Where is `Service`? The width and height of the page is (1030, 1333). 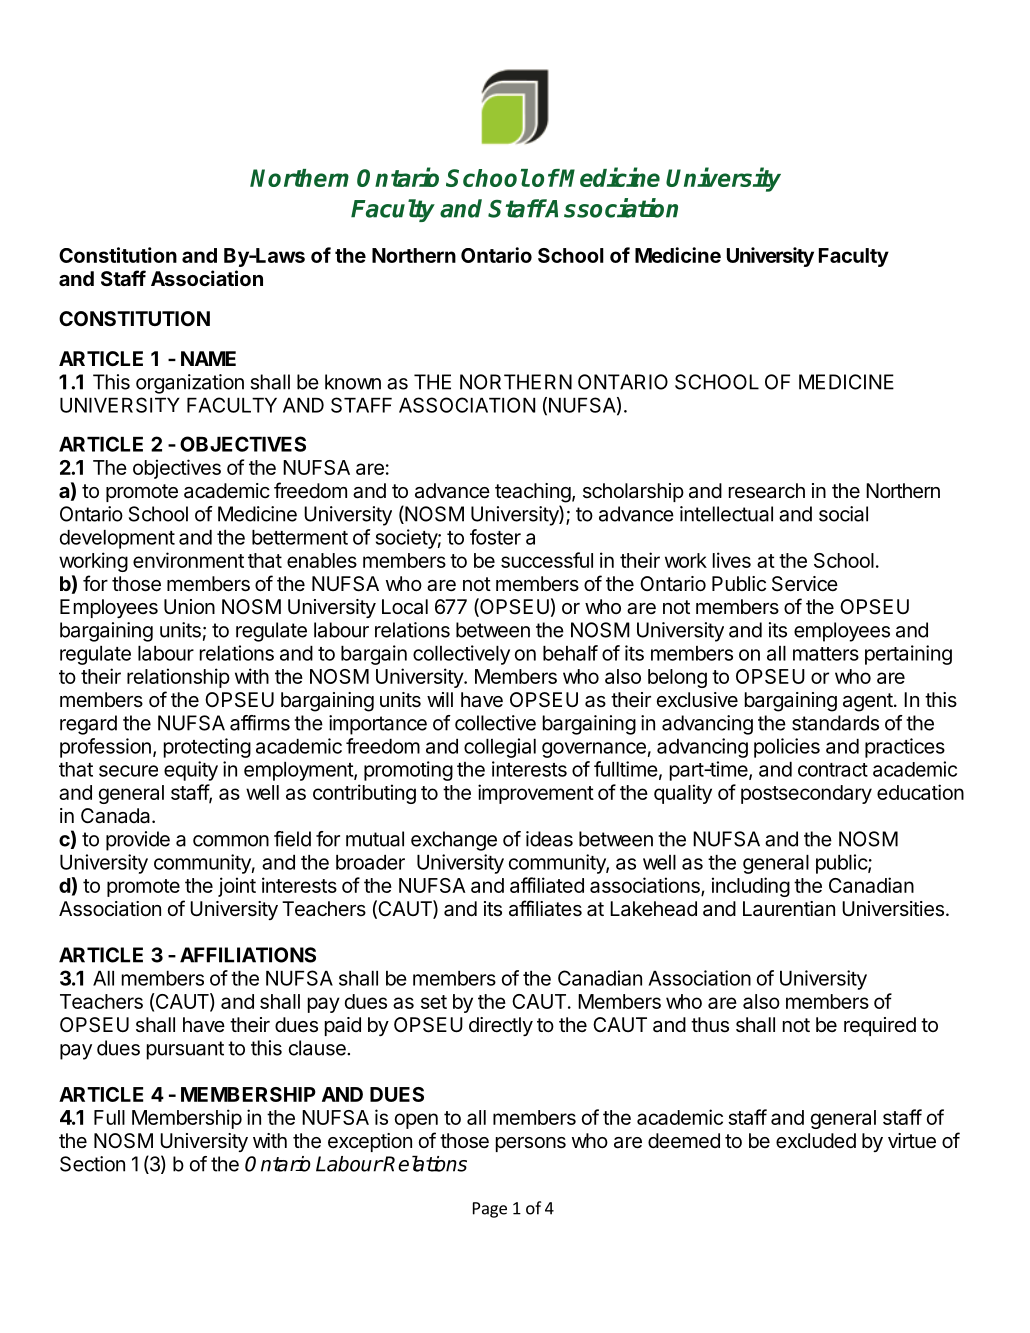 Service is located at coordinates (805, 584).
